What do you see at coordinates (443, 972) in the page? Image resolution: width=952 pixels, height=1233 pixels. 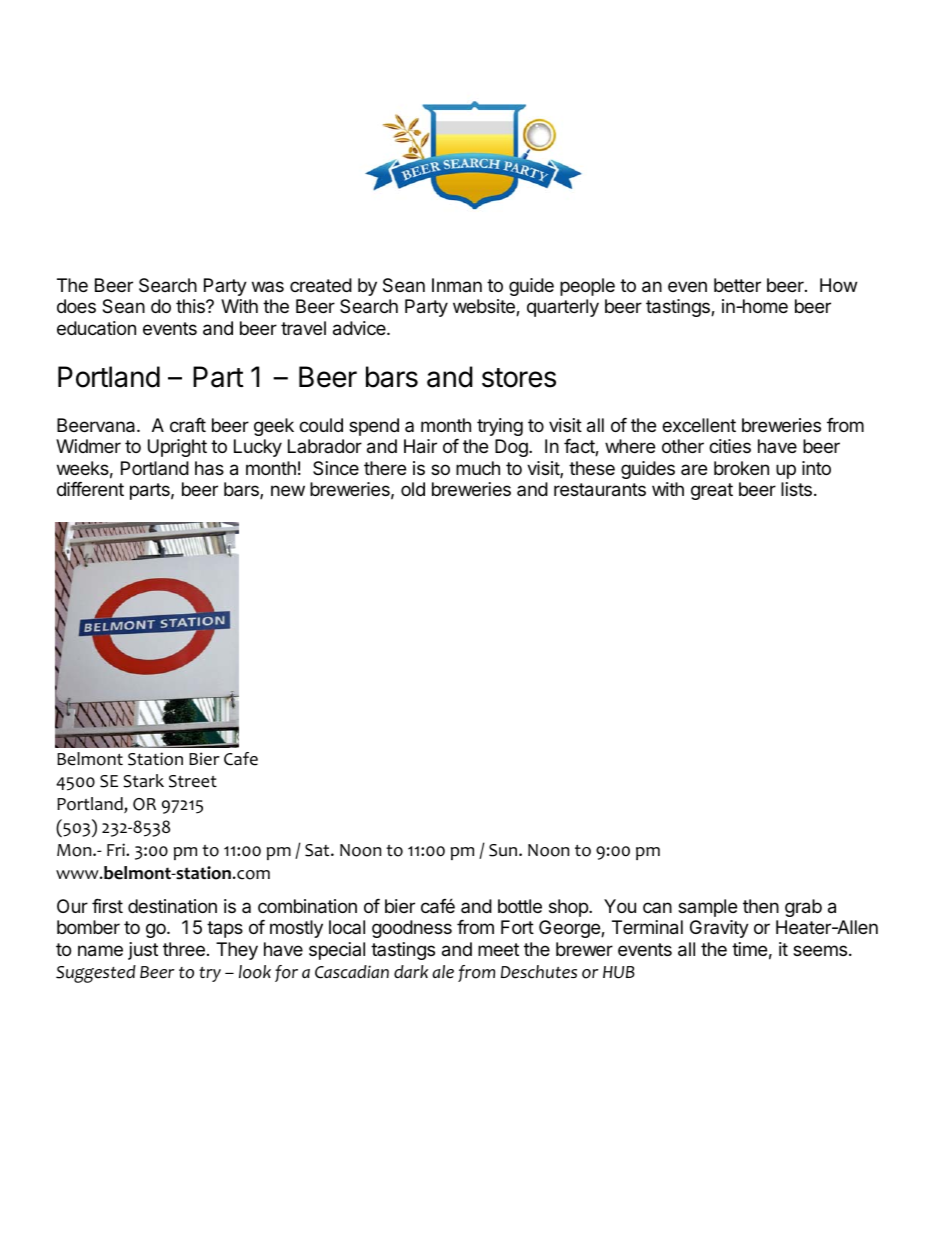 I see `ale` at bounding box center [443, 972].
